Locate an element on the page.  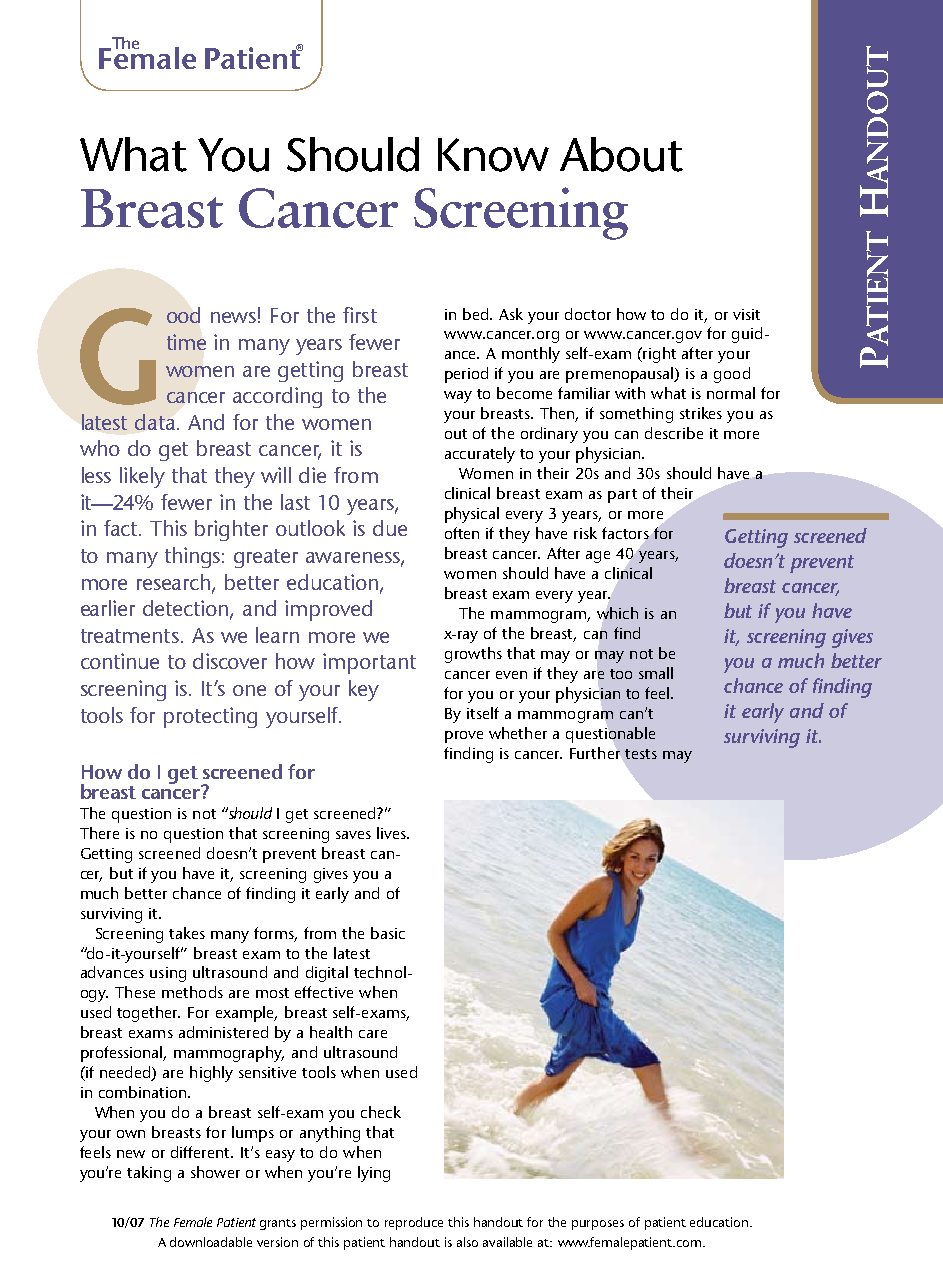
due is located at coordinates (390, 528).
